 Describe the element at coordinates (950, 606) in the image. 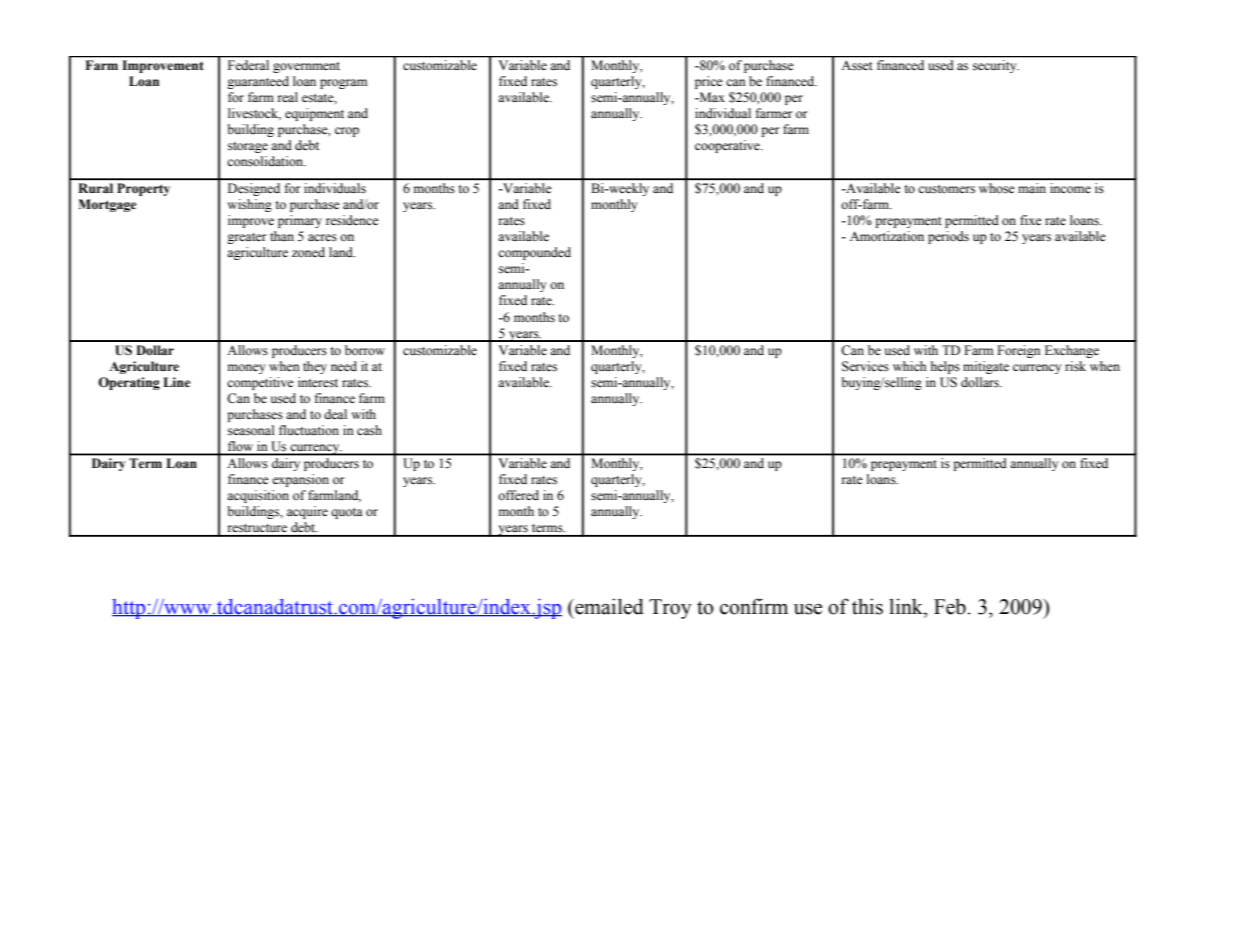

I see `Feb` at that location.
